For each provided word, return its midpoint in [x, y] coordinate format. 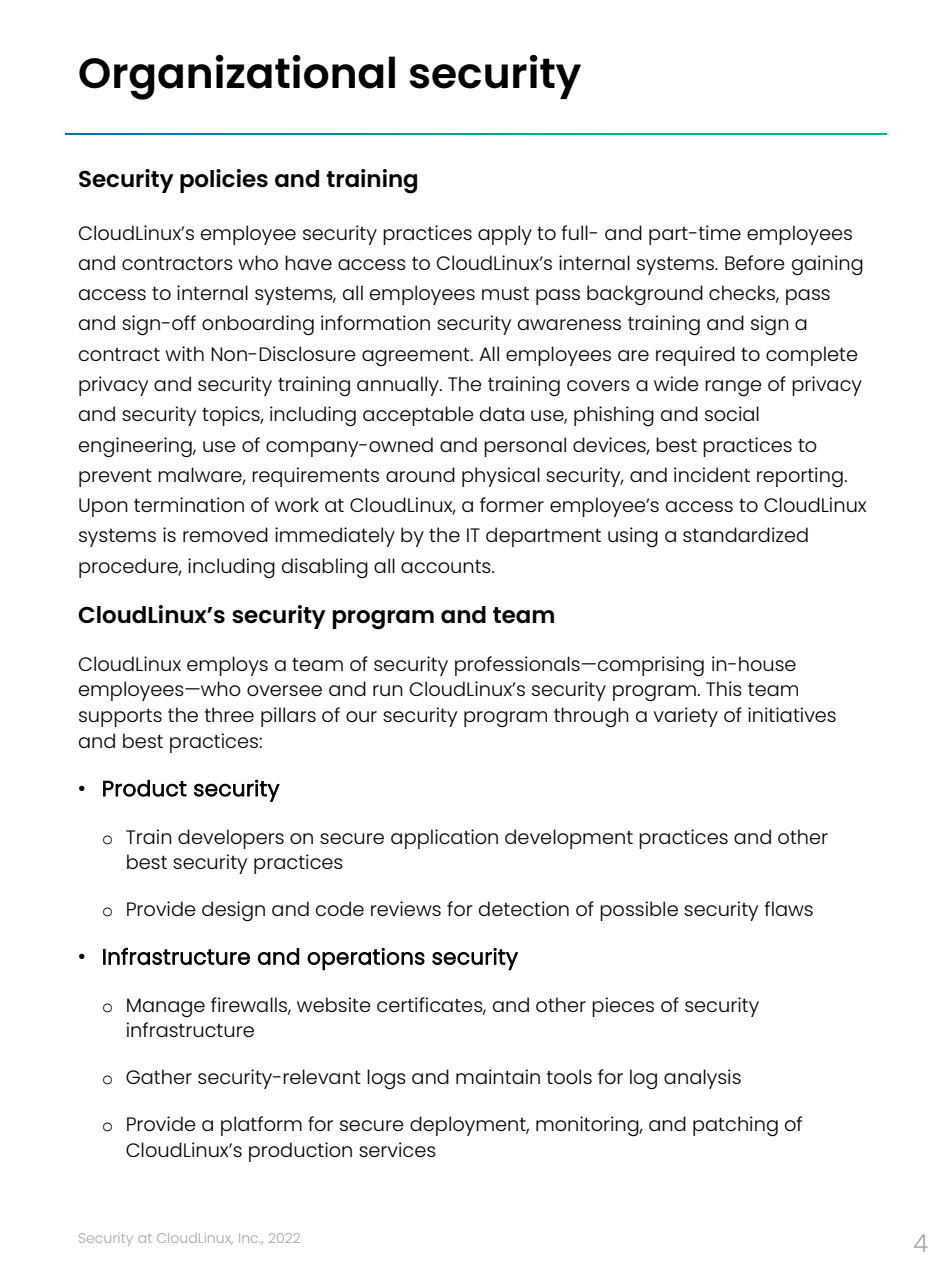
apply [505, 235]
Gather [159, 1076]
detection [524, 908]
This [724, 688]
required [695, 356]
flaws [789, 908]
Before [755, 262]
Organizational [237, 77]
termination [189, 504]
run [388, 690]
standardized [745, 534]
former [512, 504]
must [505, 293]
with [184, 353]
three [229, 714]
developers [231, 839]
